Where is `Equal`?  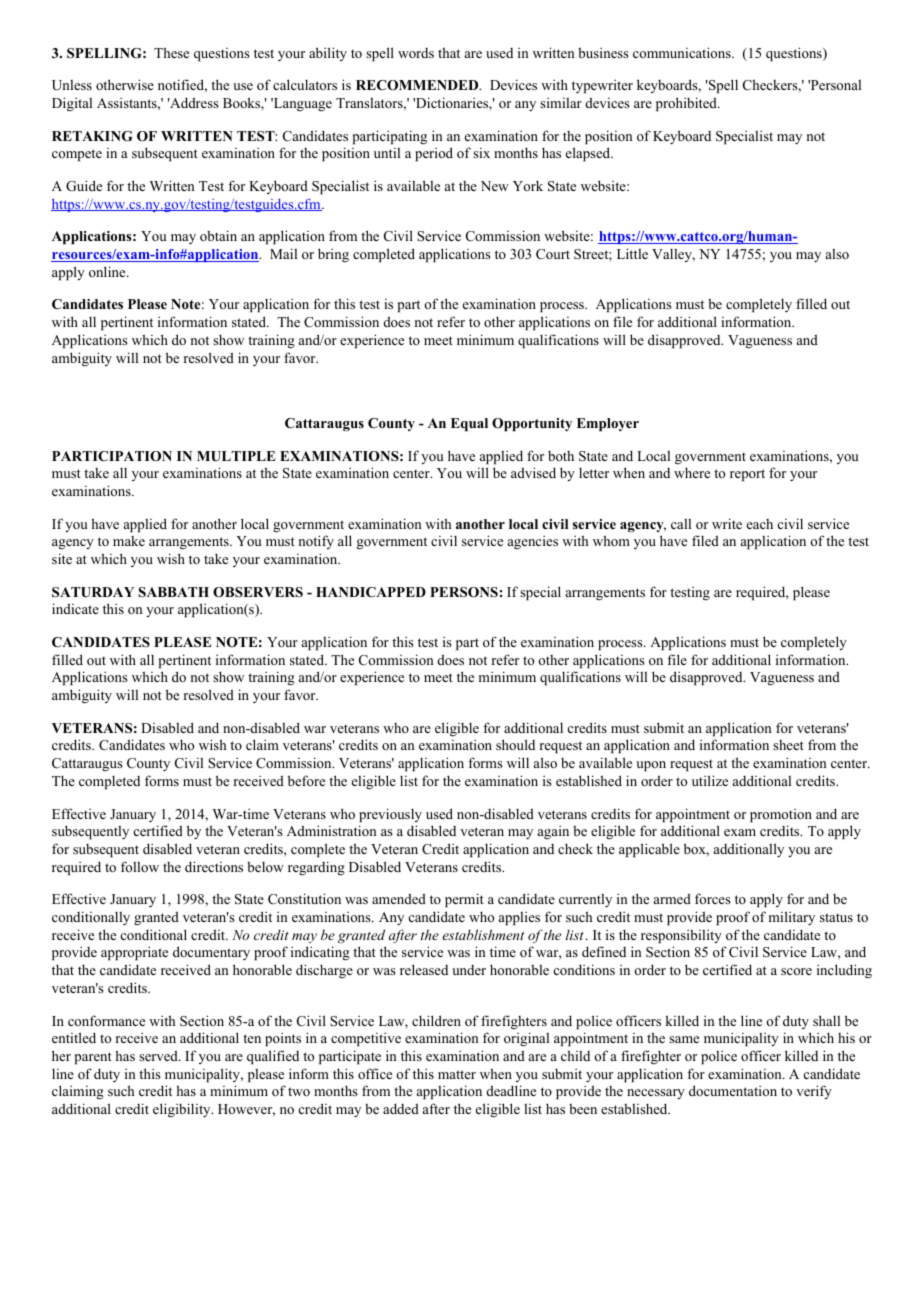
Equal is located at coordinates (469, 424).
